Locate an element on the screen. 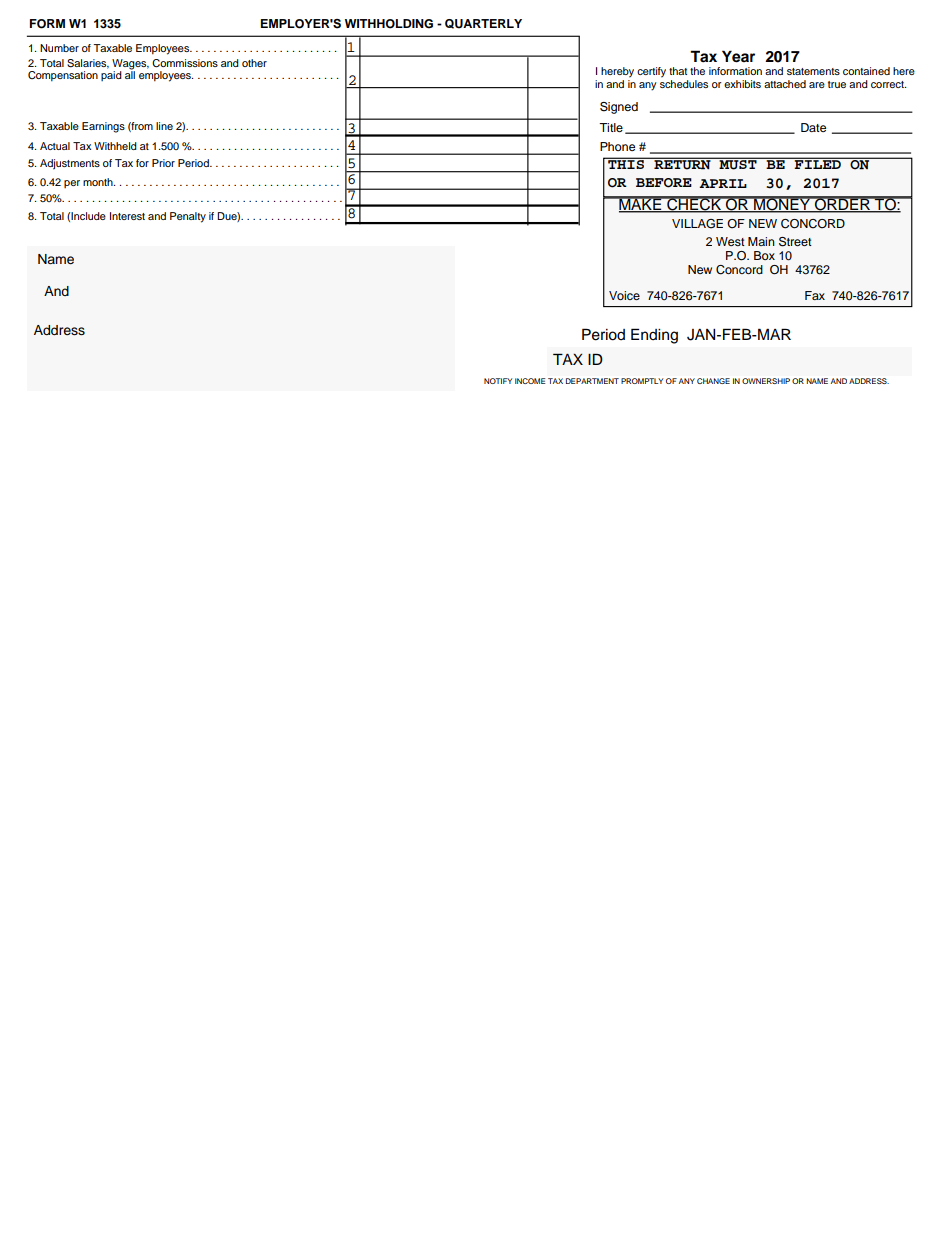 The height and width of the screenshot is (1233, 952). Fax is located at coordinates (815, 295).
